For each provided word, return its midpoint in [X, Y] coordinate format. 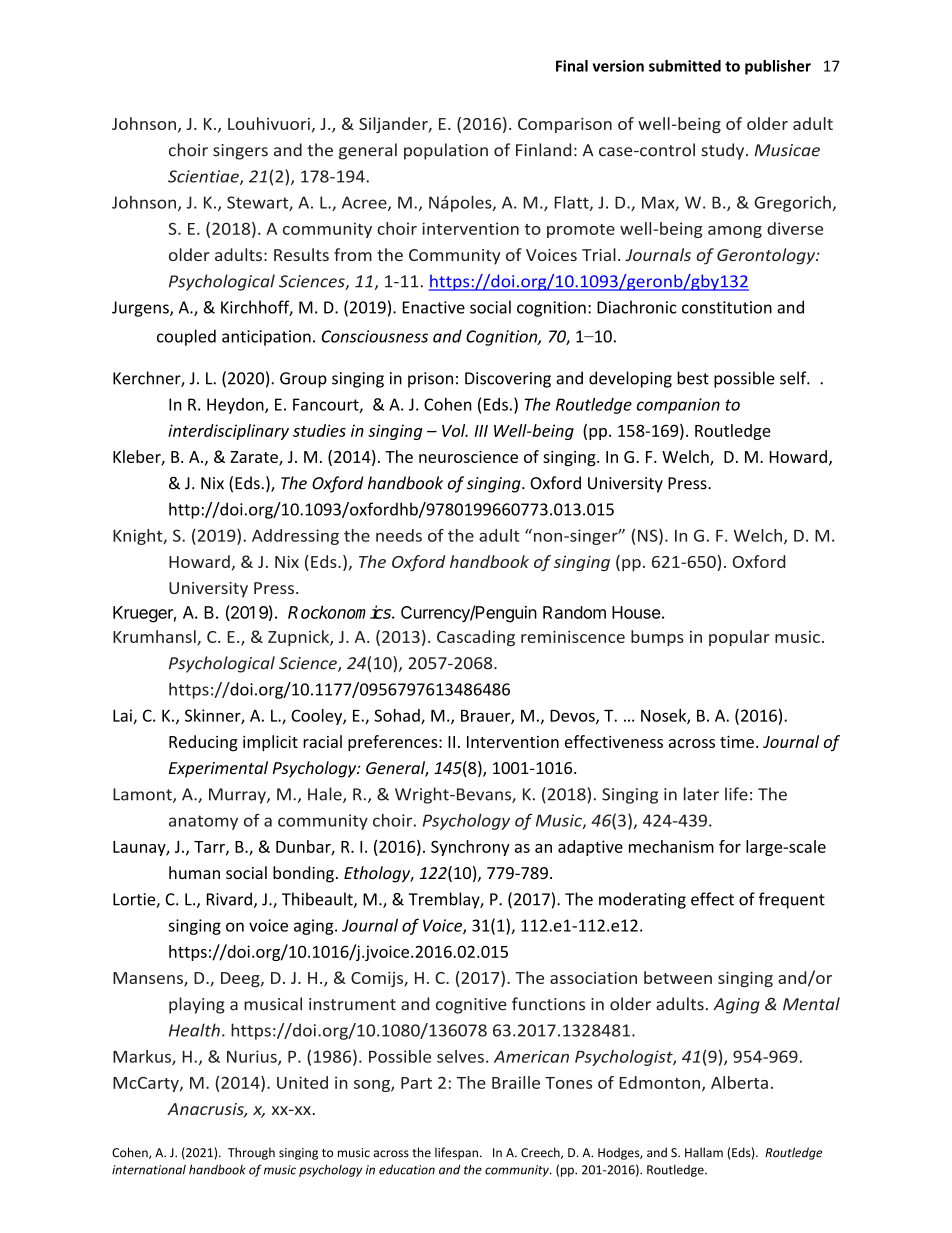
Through [251, 1153]
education [407, 1169]
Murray [238, 796]
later [701, 794]
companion [678, 406]
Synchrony [470, 848]
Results [301, 254]
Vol [455, 430]
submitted [685, 66]
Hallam [704, 1152]
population [446, 151]
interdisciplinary [228, 432]
